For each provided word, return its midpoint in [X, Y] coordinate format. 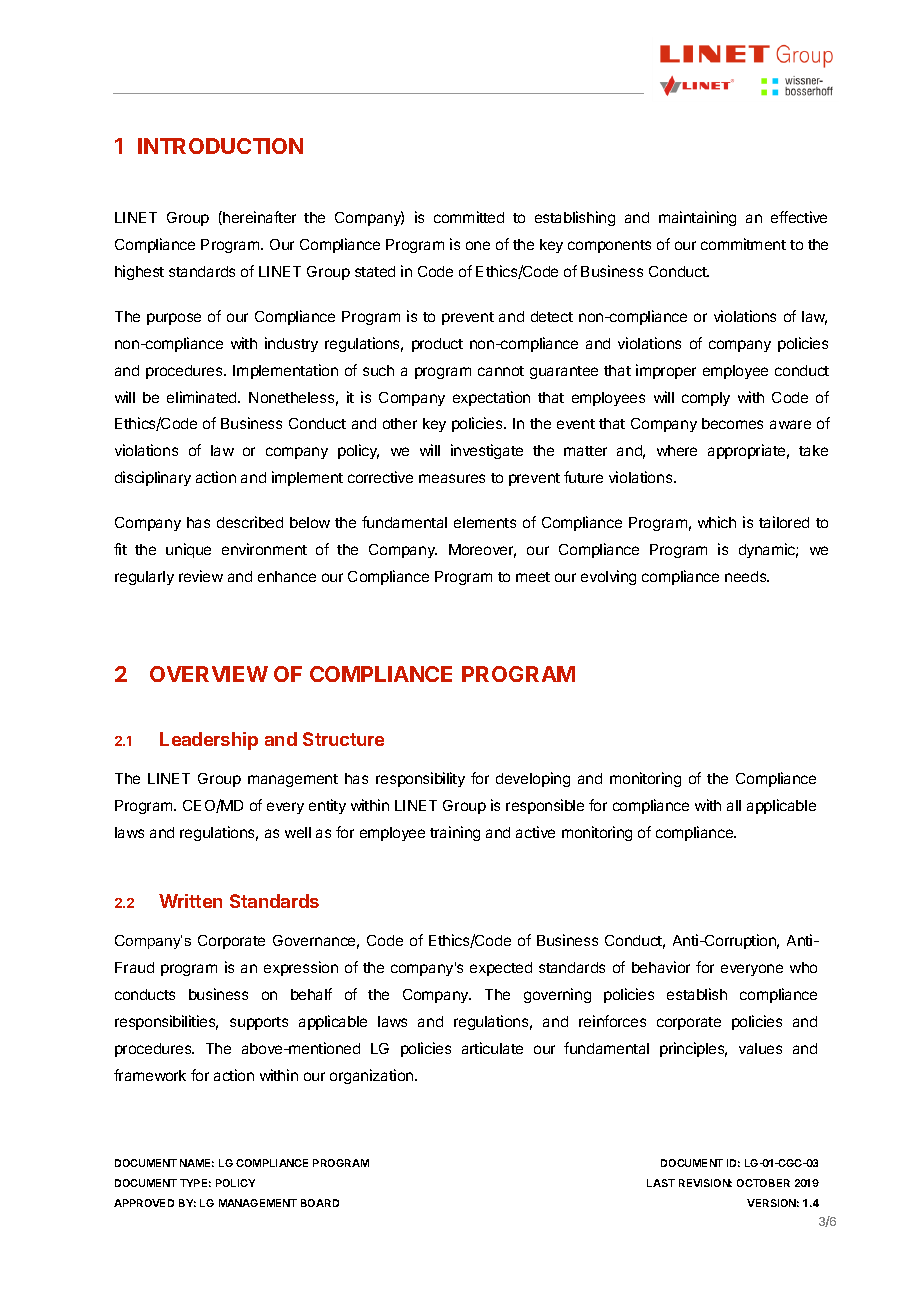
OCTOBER [763, 1183]
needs [747, 576]
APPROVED [144, 1203]
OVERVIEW [209, 674]
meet [533, 577]
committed [469, 217]
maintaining [697, 218]
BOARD [320, 1203]
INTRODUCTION [220, 146]
